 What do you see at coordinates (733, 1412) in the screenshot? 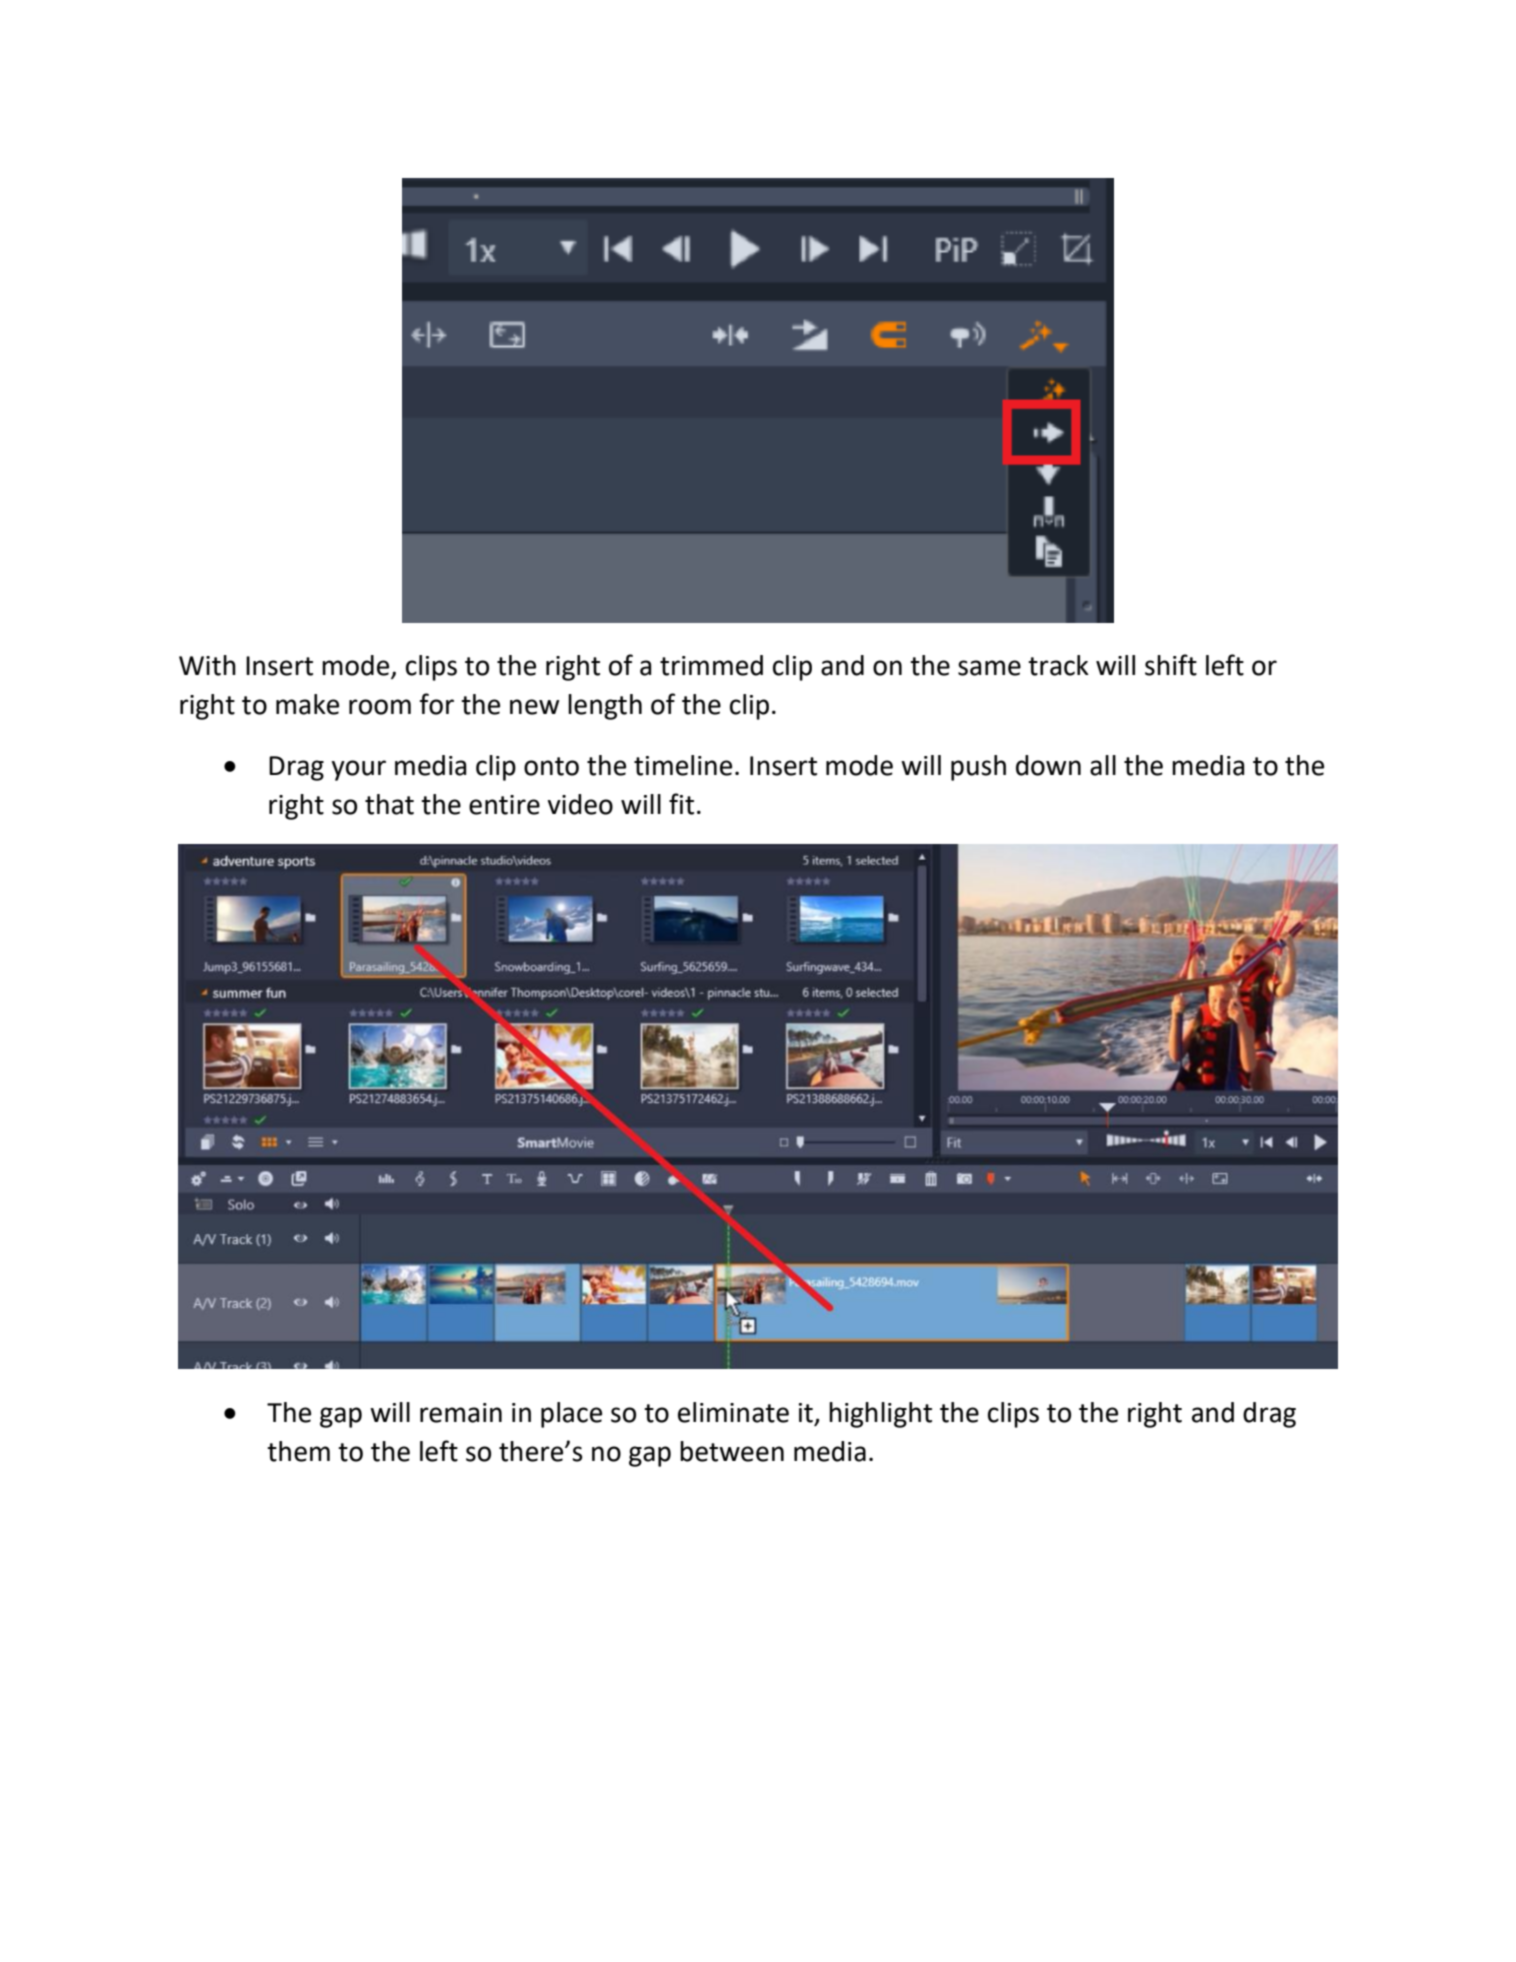
I see `eliminate` at bounding box center [733, 1412].
